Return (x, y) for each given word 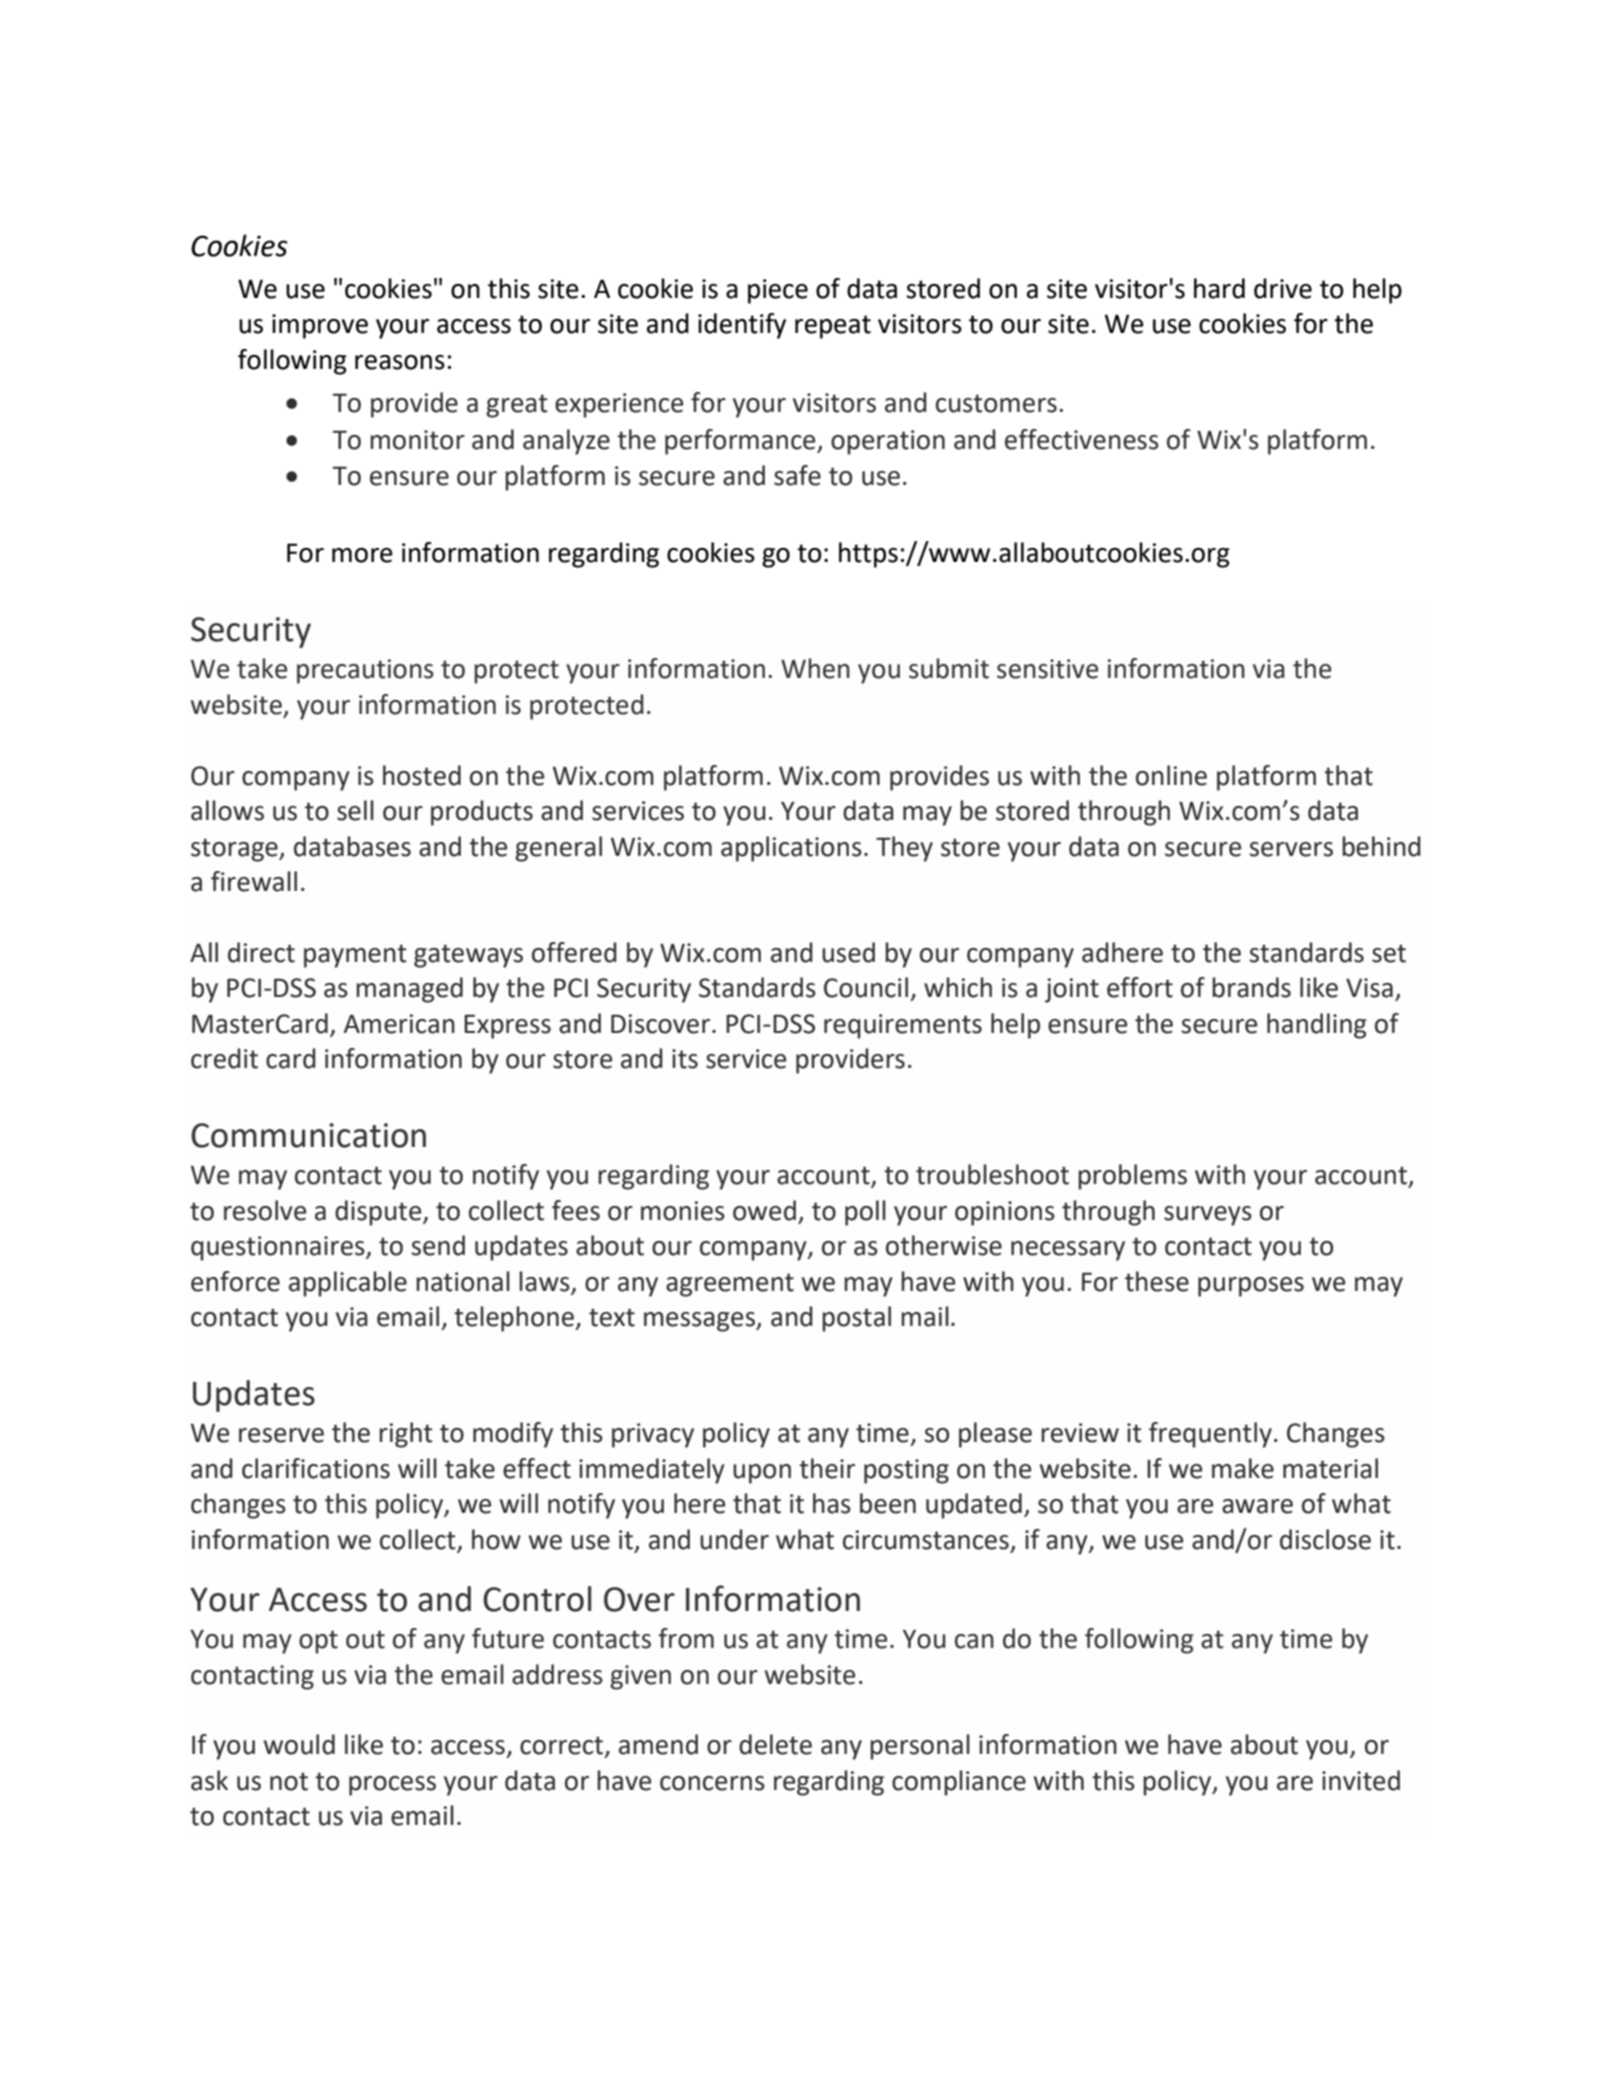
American (399, 1024)
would (299, 1744)
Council (866, 987)
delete (775, 1744)
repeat (833, 327)
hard (1219, 288)
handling (1317, 1026)
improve (320, 326)
